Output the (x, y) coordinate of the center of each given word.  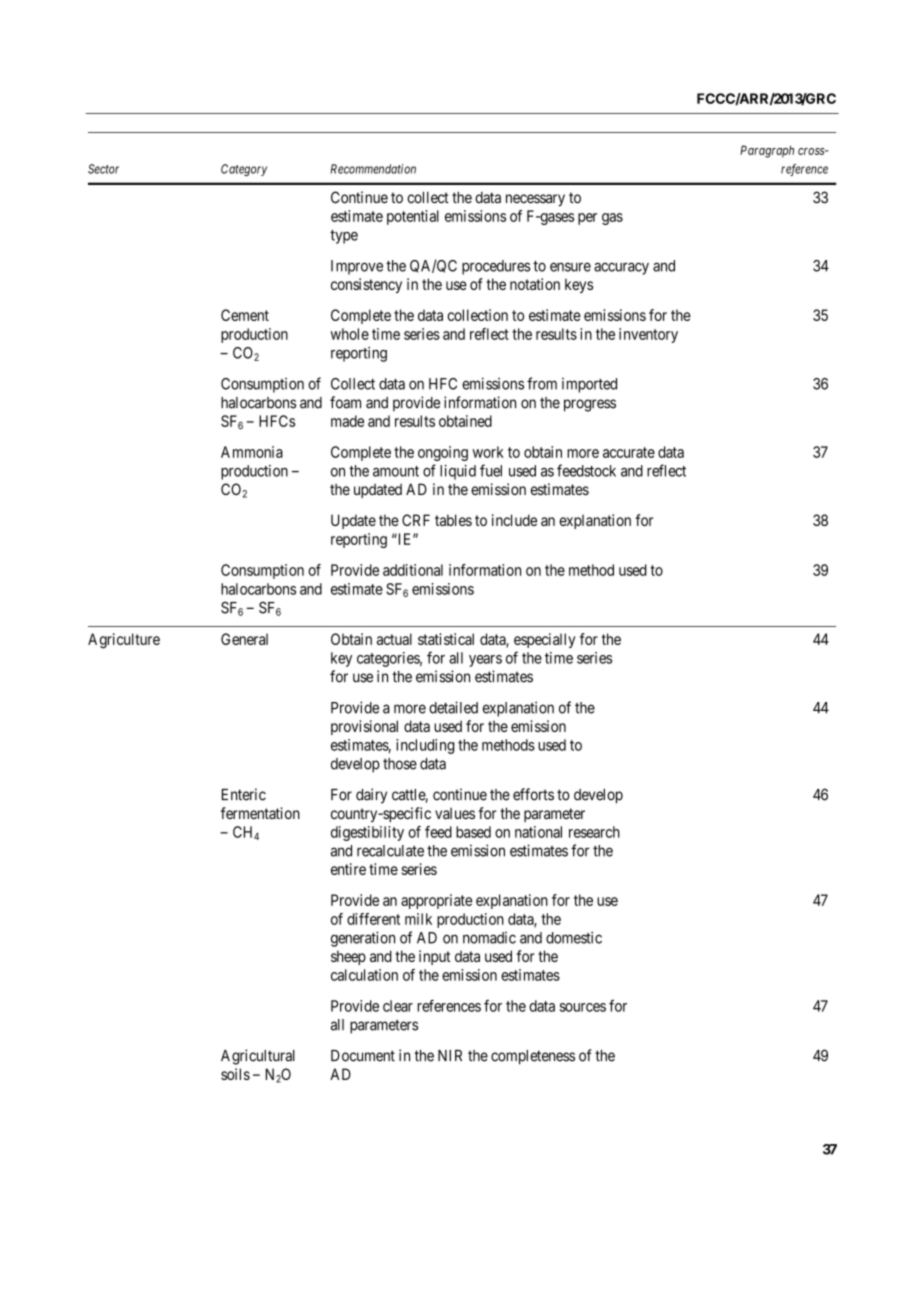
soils (235, 1074)
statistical (446, 639)
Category (244, 170)
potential (413, 217)
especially (544, 640)
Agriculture (124, 641)
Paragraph (767, 151)
